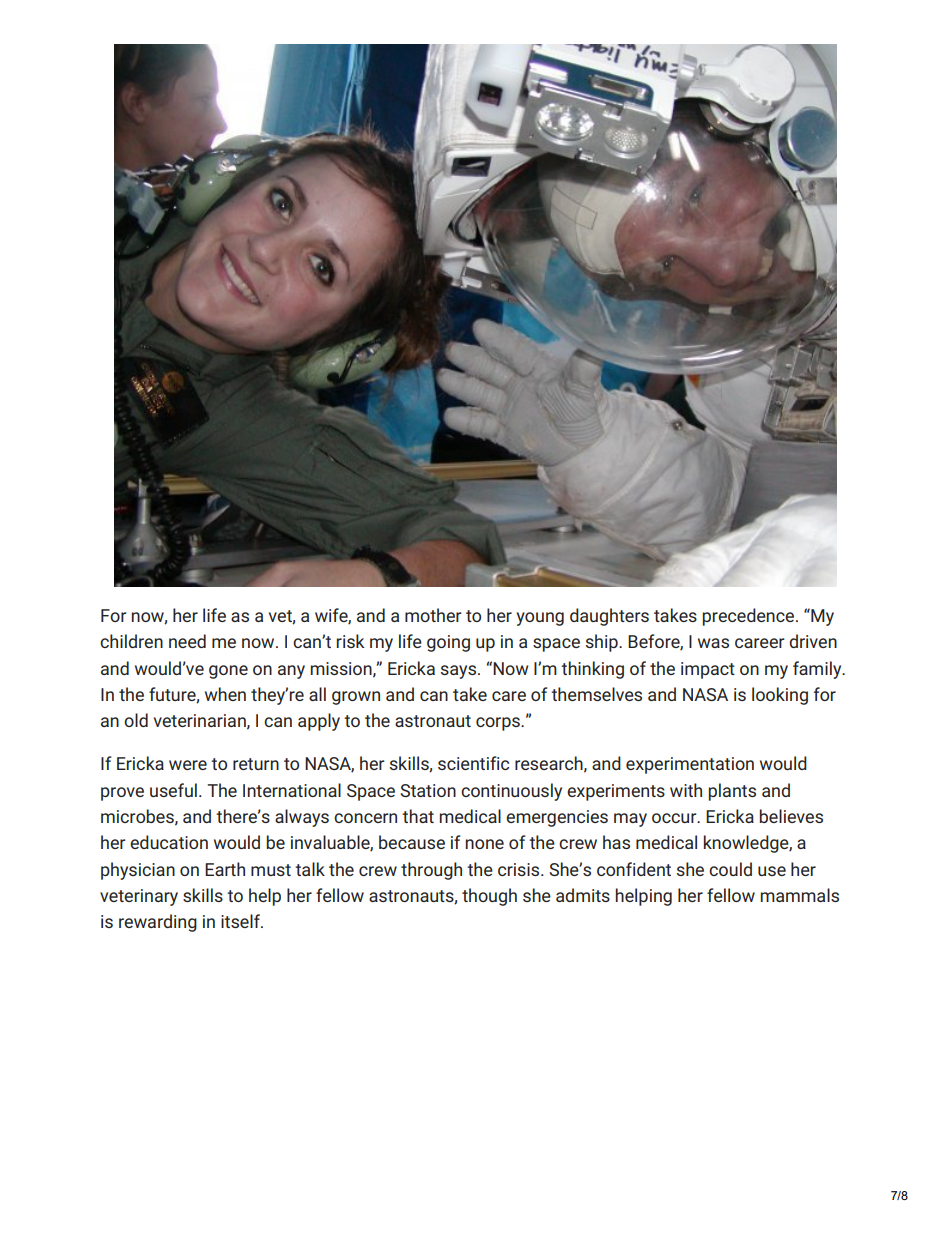  What do you see at coordinates (791, 816) in the screenshot?
I see `believes` at bounding box center [791, 816].
